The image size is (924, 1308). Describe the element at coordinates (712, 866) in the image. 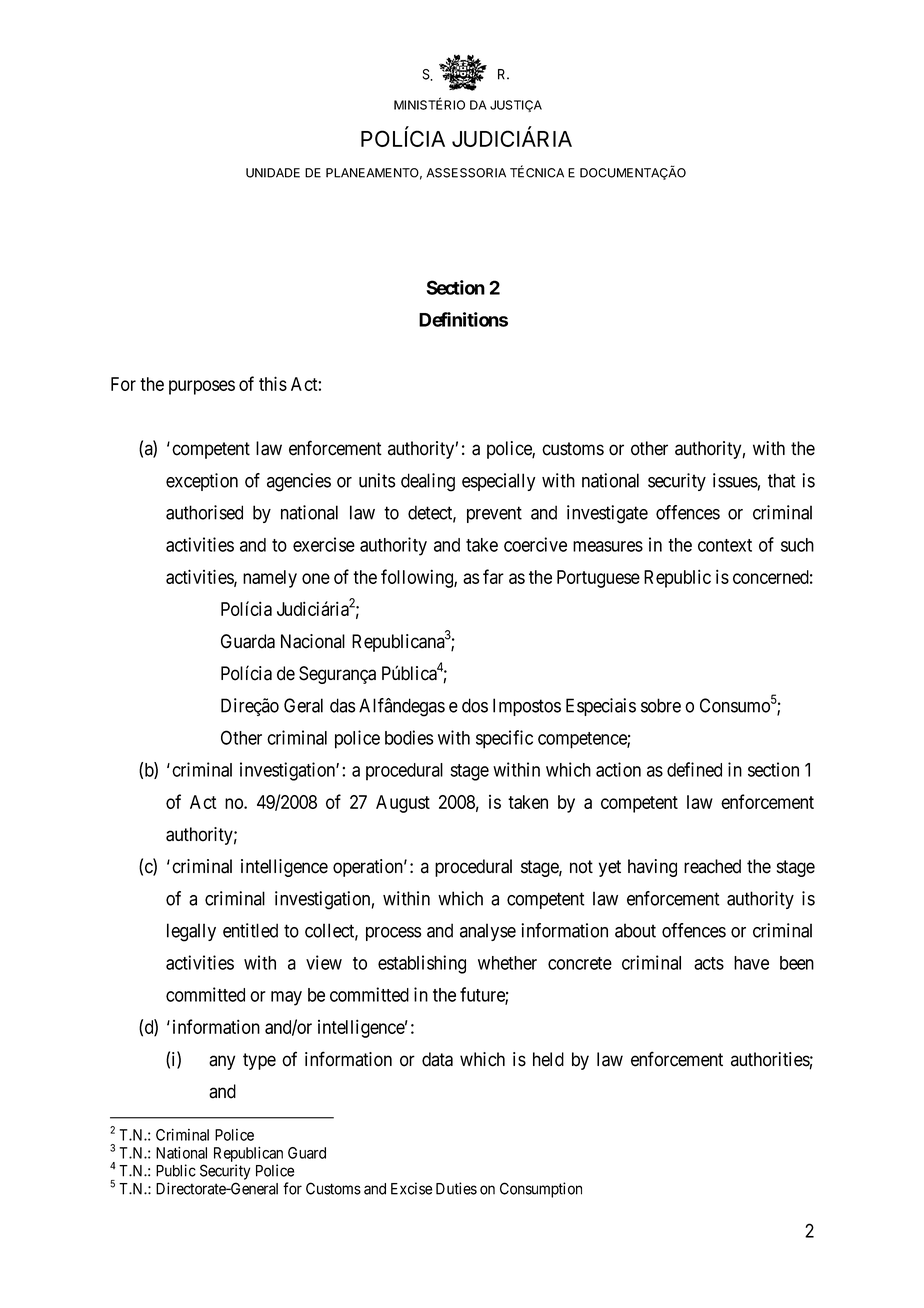

I see `reached` at that location.
